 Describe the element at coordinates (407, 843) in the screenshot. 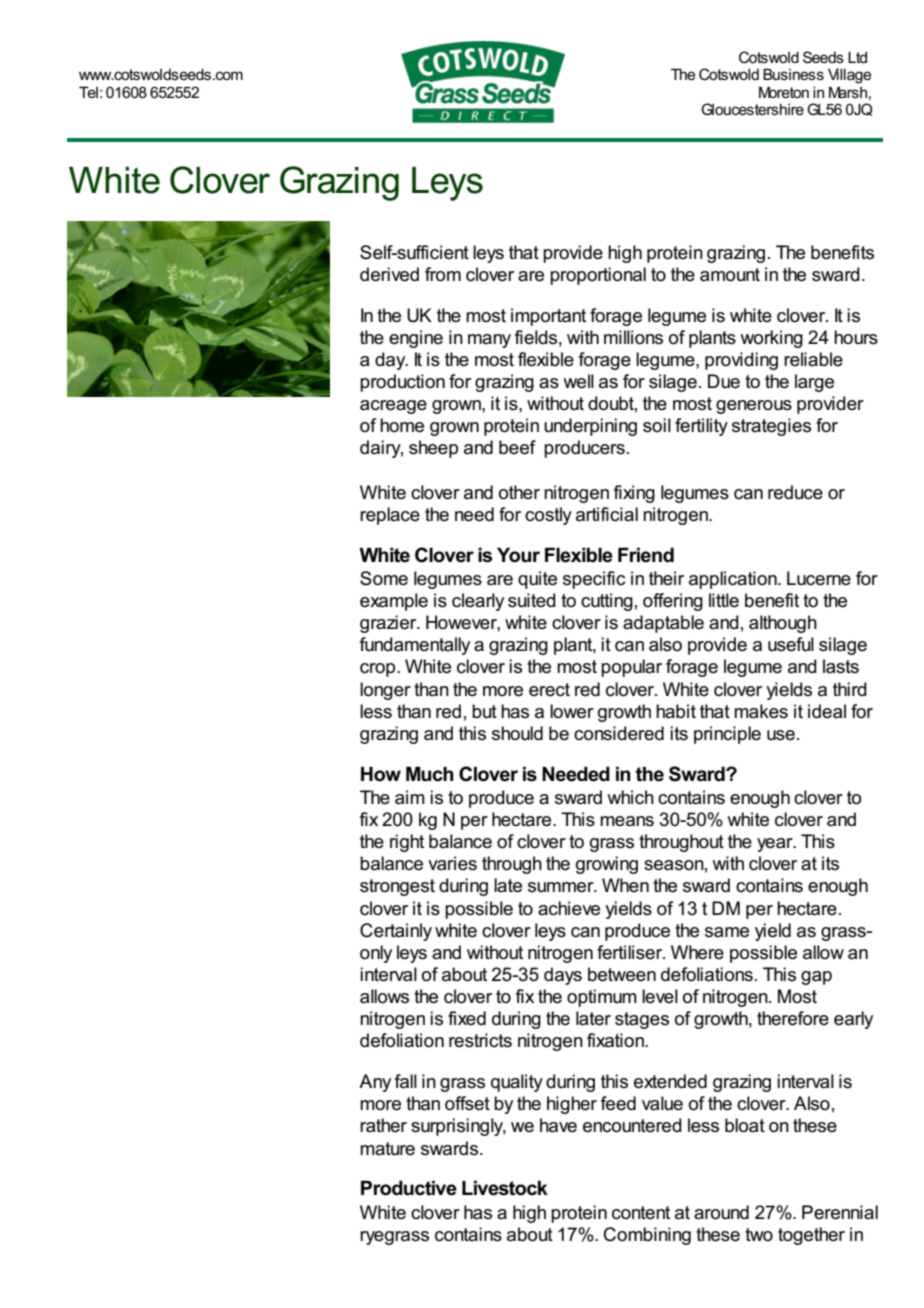

I see `right` at that location.
